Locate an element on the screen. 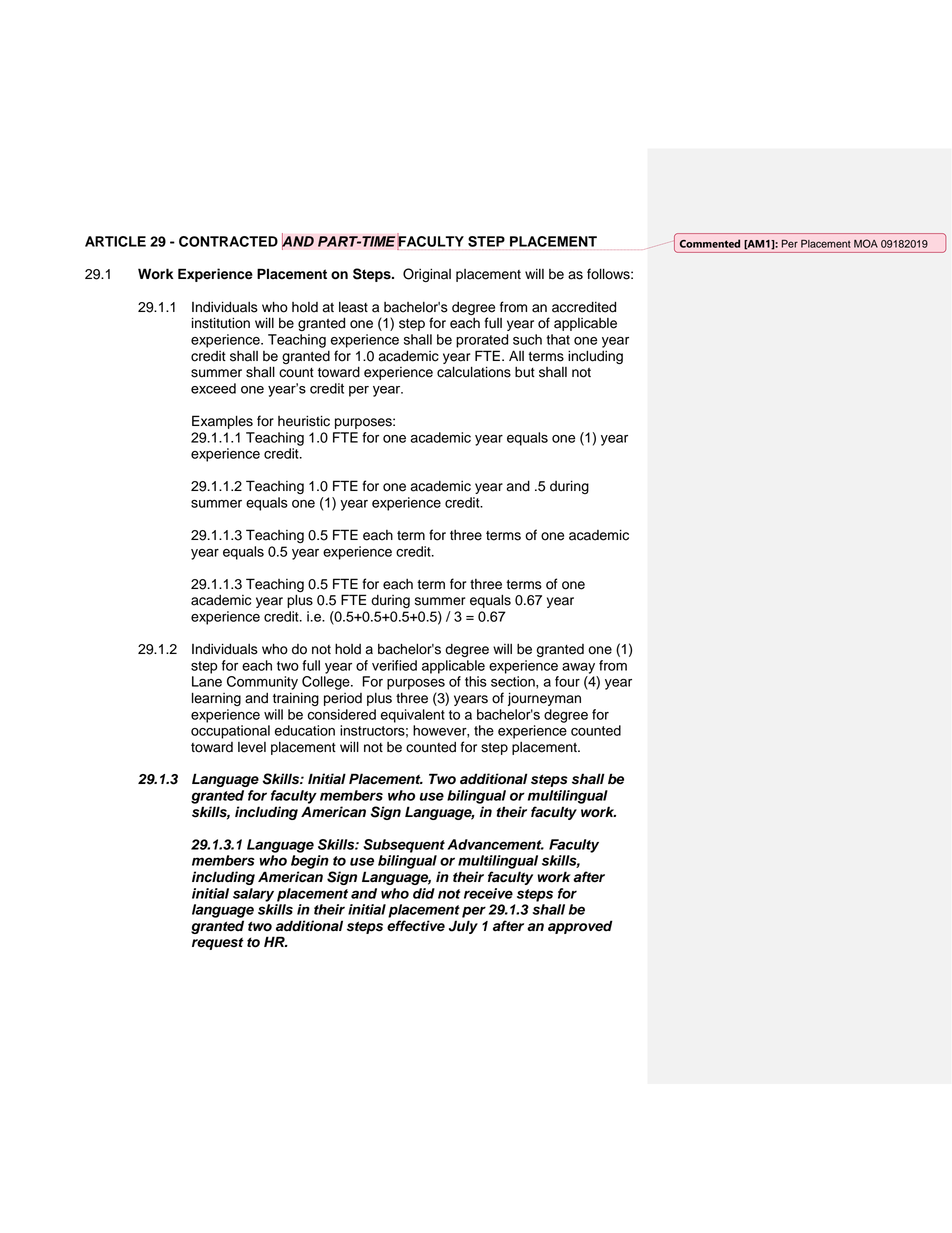 This screenshot has height=1233, width=952. request is located at coordinates (218, 943).
